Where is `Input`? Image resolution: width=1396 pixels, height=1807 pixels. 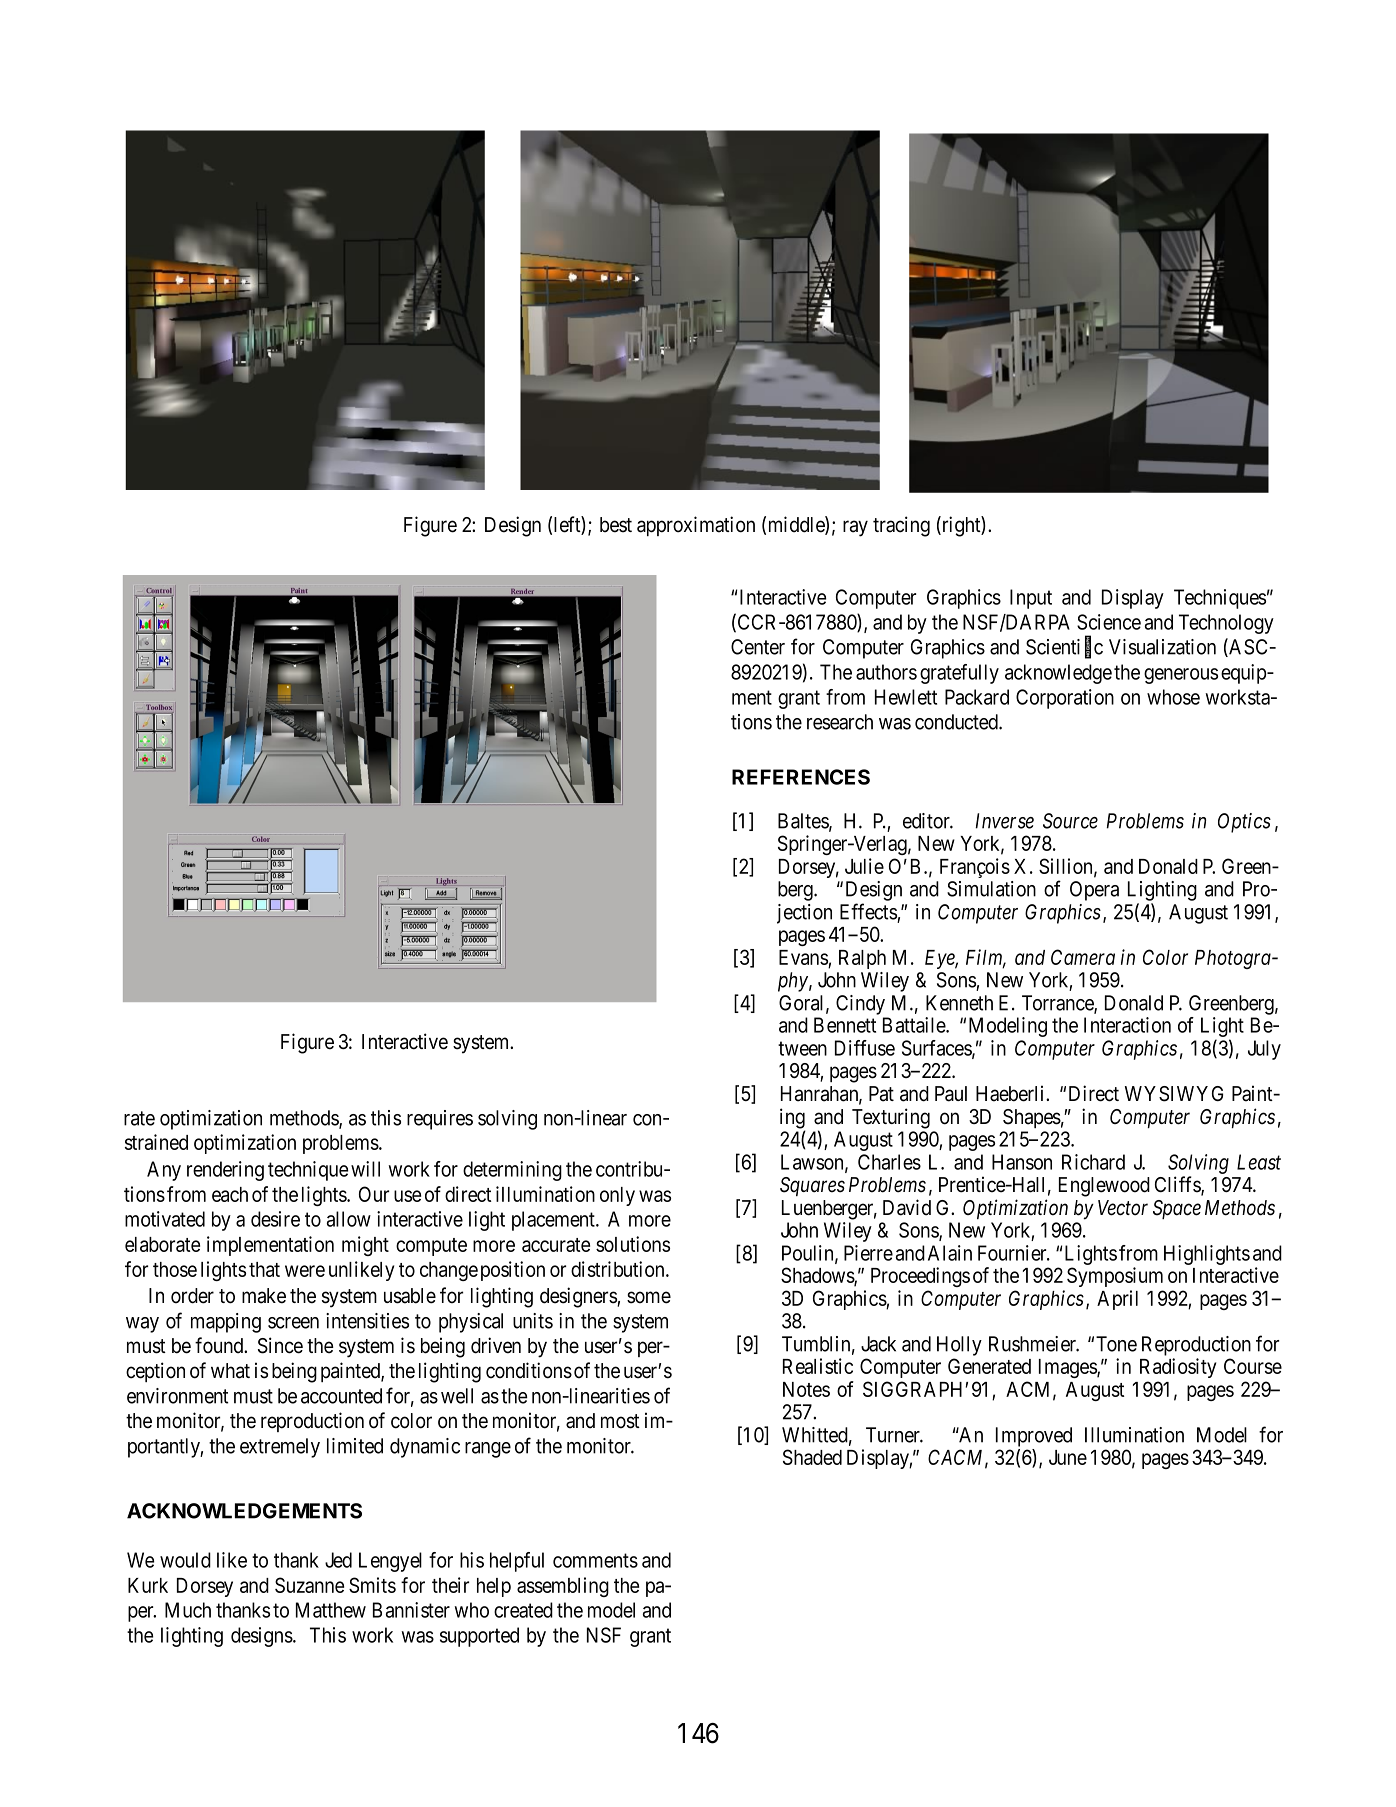 Input is located at coordinates (1031, 599).
